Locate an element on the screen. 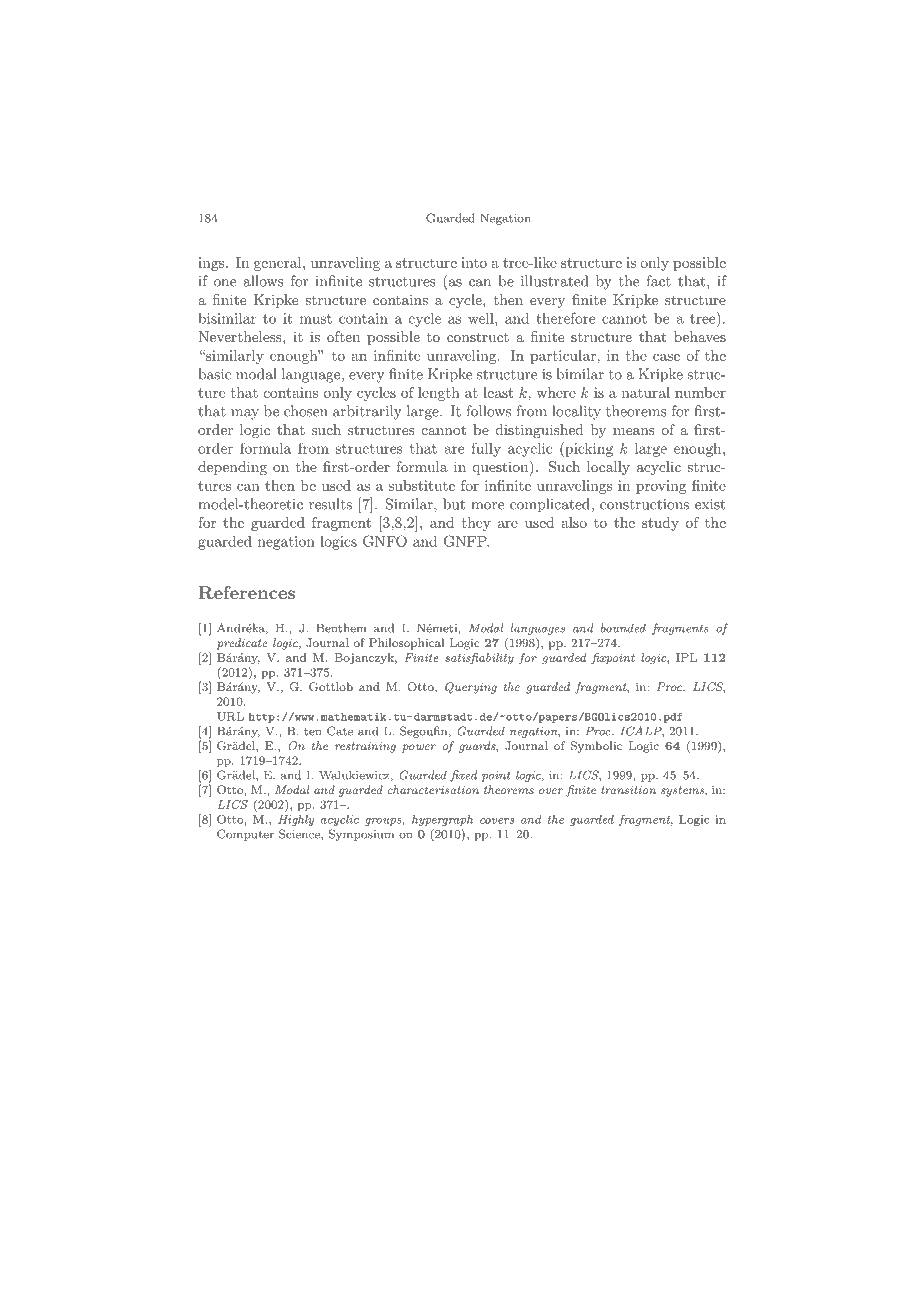 Image resolution: width=924 pixels, height=1308 pixels. into is located at coordinates (474, 262).
